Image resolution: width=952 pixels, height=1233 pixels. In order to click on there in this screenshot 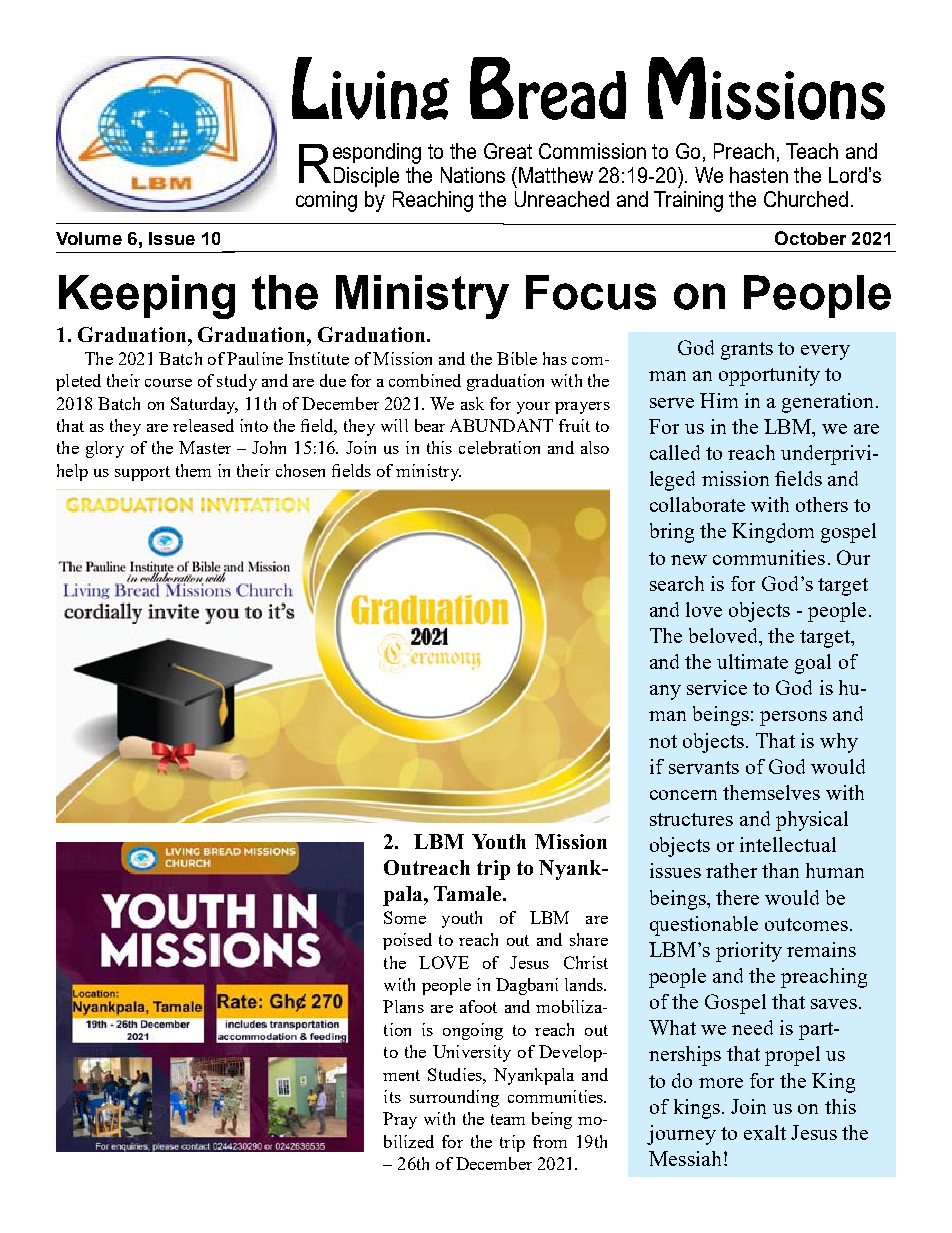, I will do `click(737, 897)`.
